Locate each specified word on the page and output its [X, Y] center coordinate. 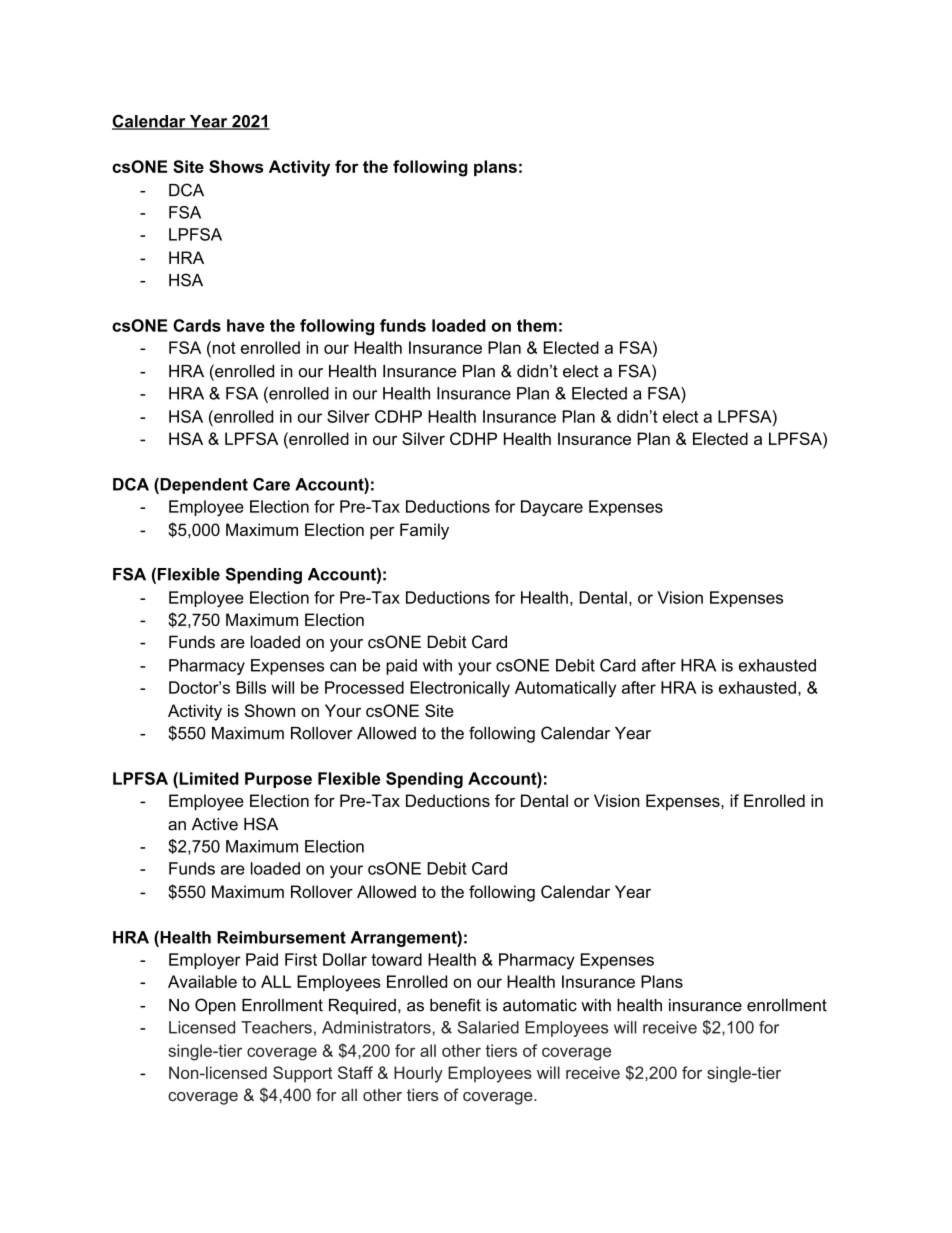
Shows [236, 166]
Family [424, 531]
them [537, 325]
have [246, 325]
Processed [364, 687]
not [223, 347]
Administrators [377, 1027]
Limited [208, 778]
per [382, 533]
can [343, 667]
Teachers [276, 1027]
